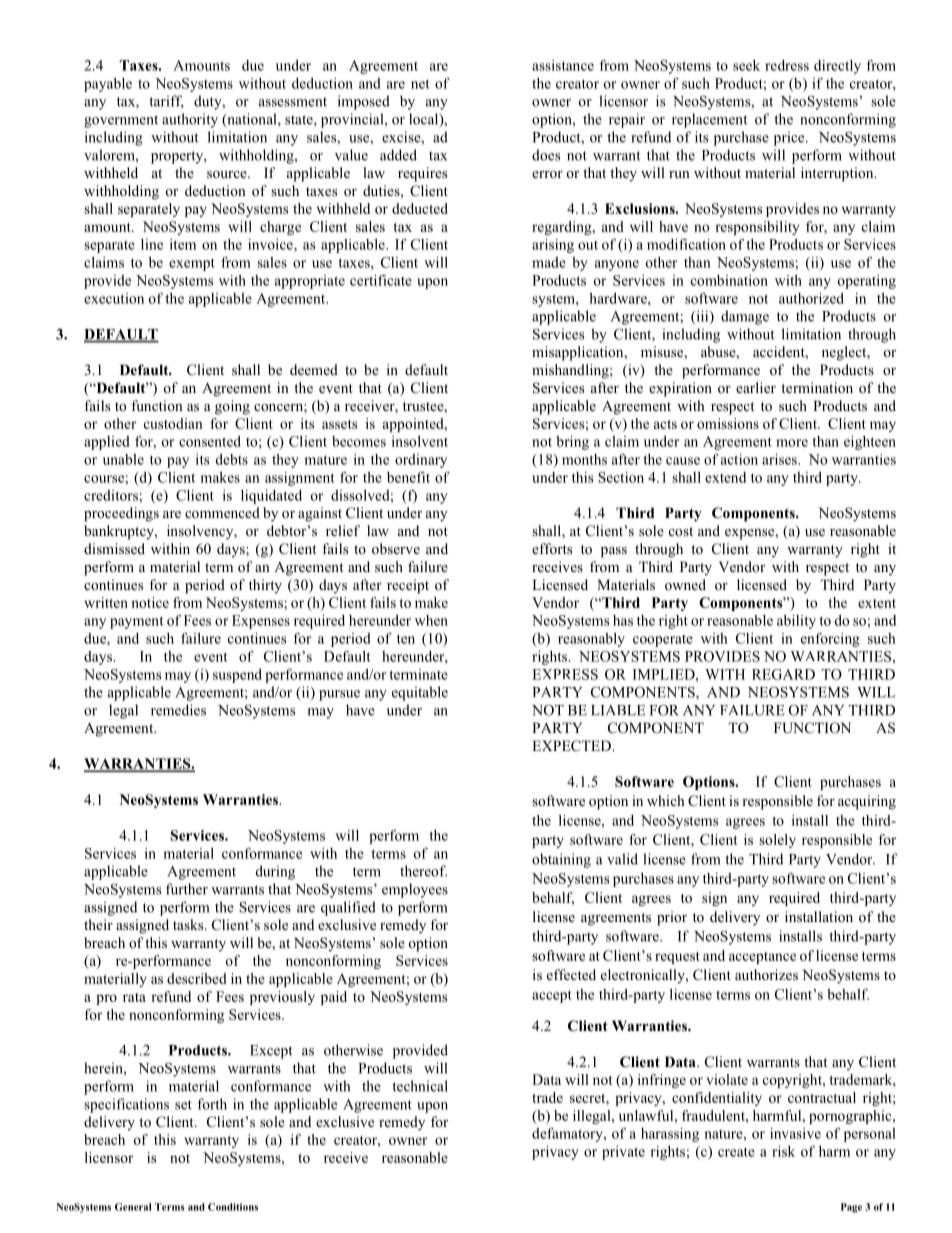  I want to click on redress, so click(787, 65).
